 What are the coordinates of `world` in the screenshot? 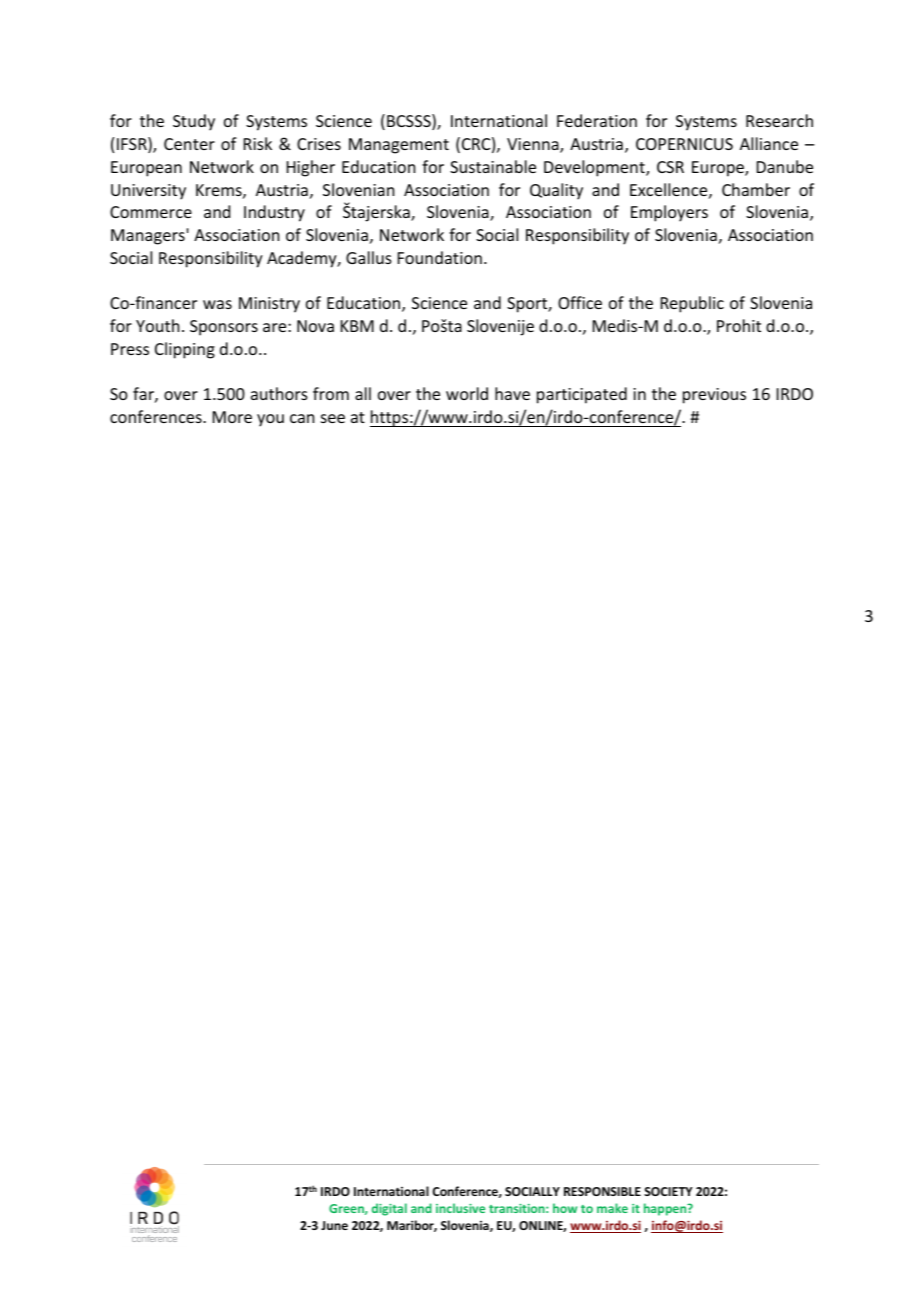 It's located at (467, 393).
